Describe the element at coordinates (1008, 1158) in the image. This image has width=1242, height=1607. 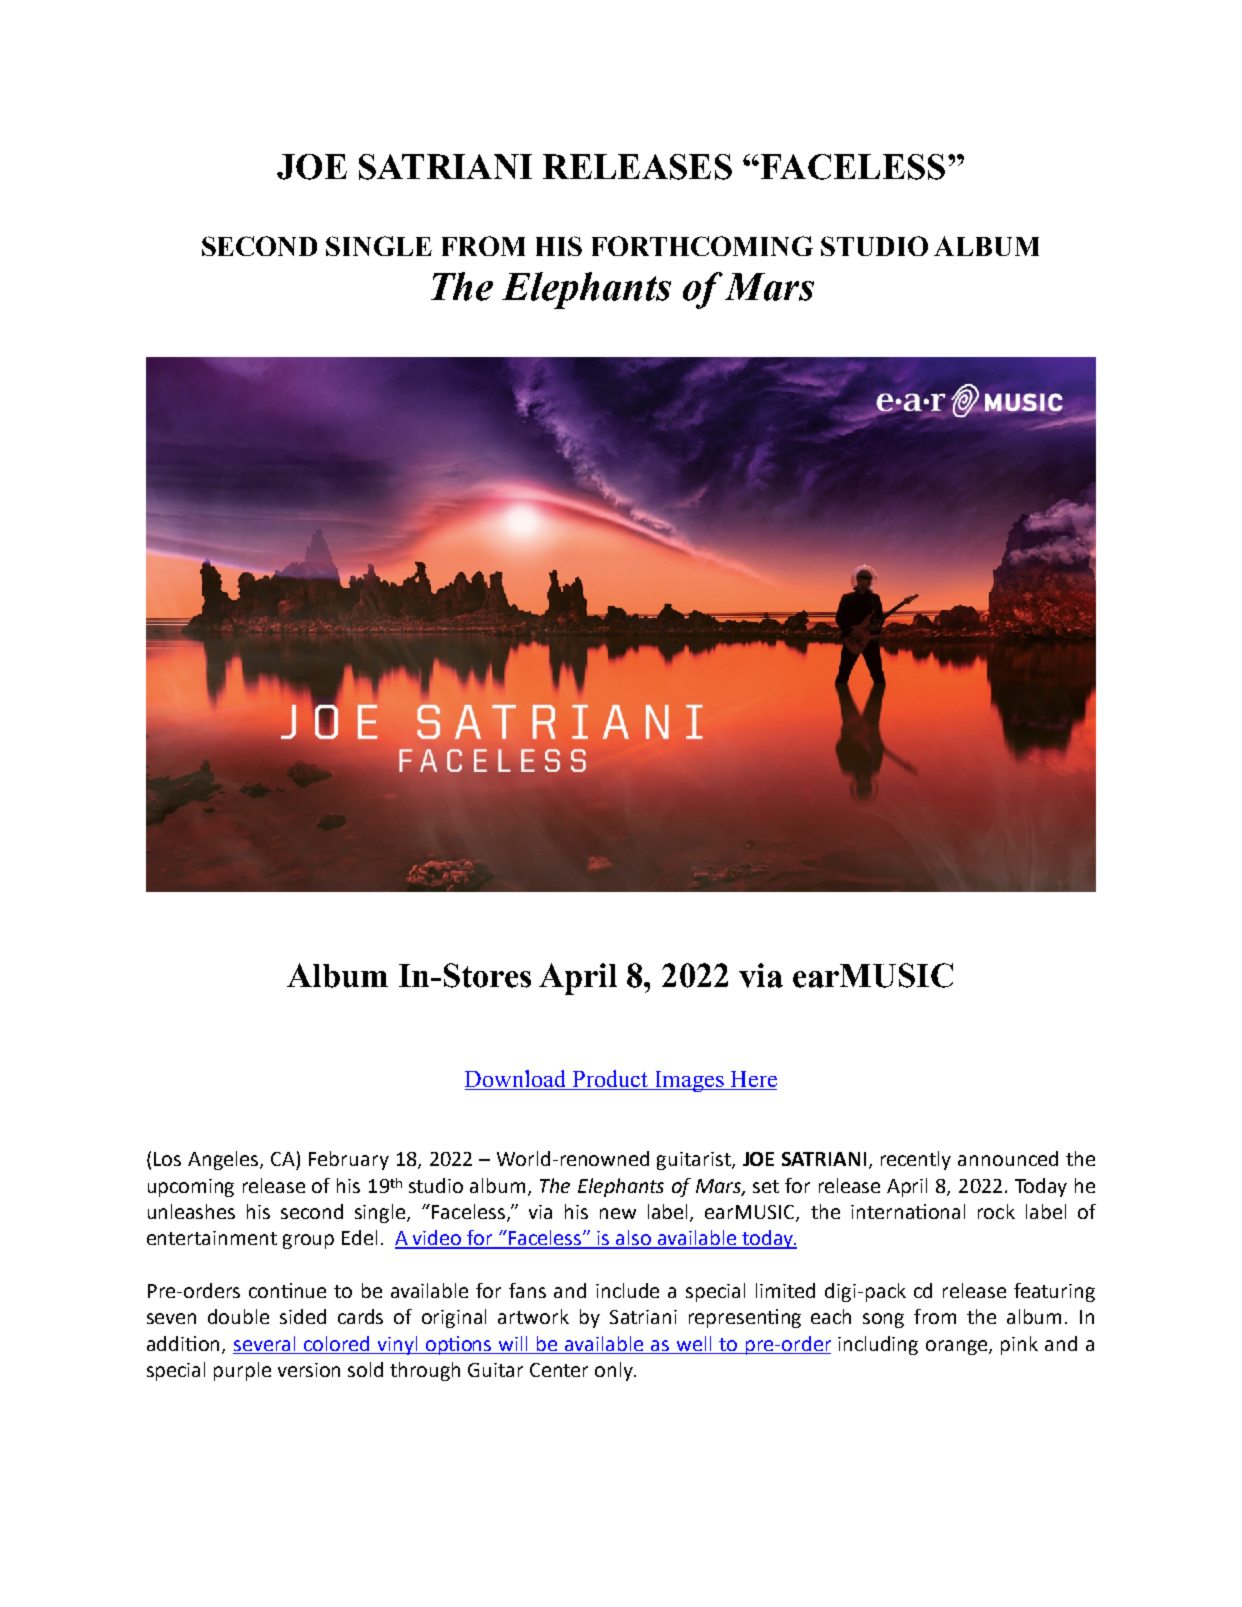
I see `announced` at that location.
